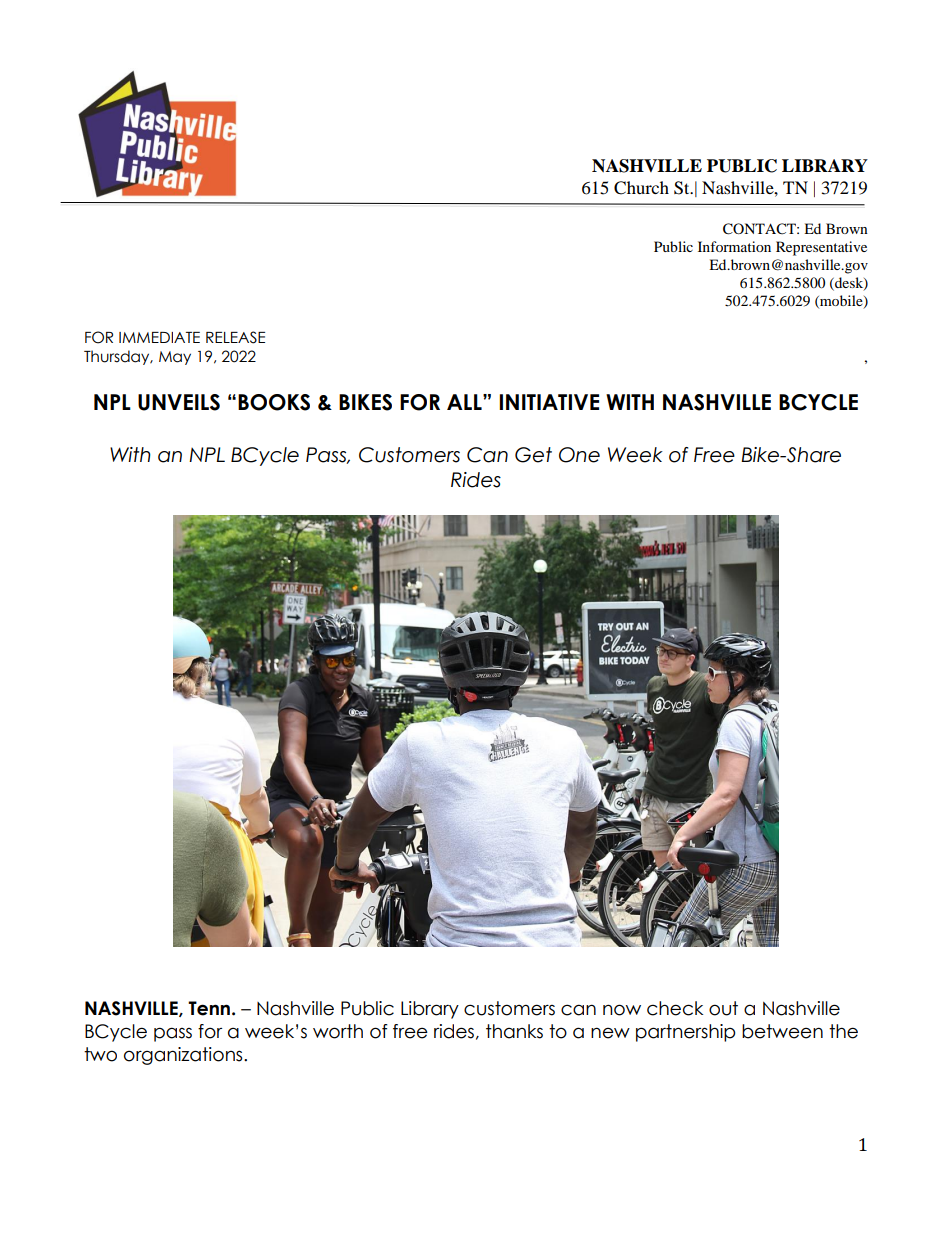  Describe the element at coordinates (734, 246) in the screenshot. I see `Information` at that location.
